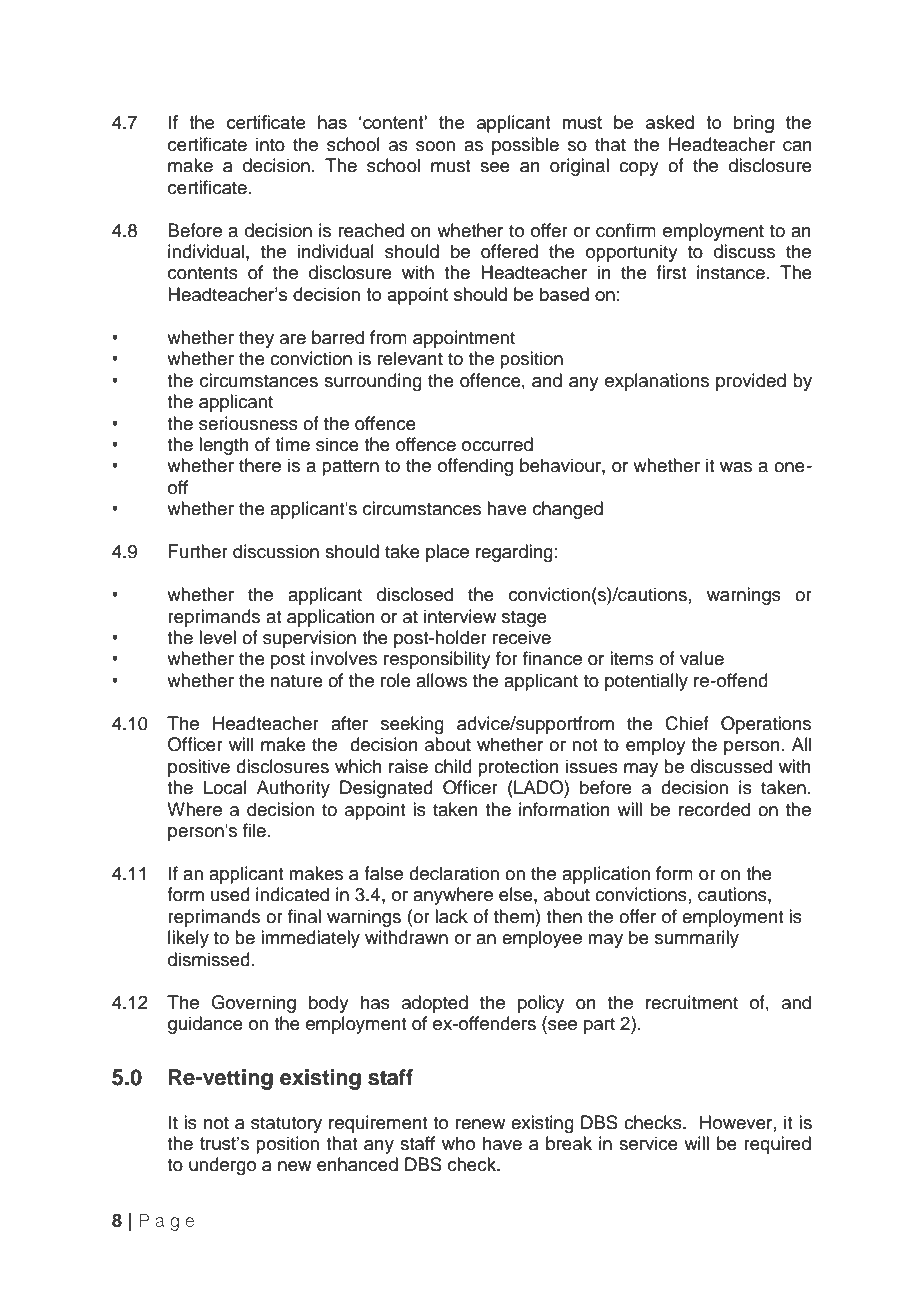  Describe the element at coordinates (514, 553) in the document. I see `regarding` at that location.
